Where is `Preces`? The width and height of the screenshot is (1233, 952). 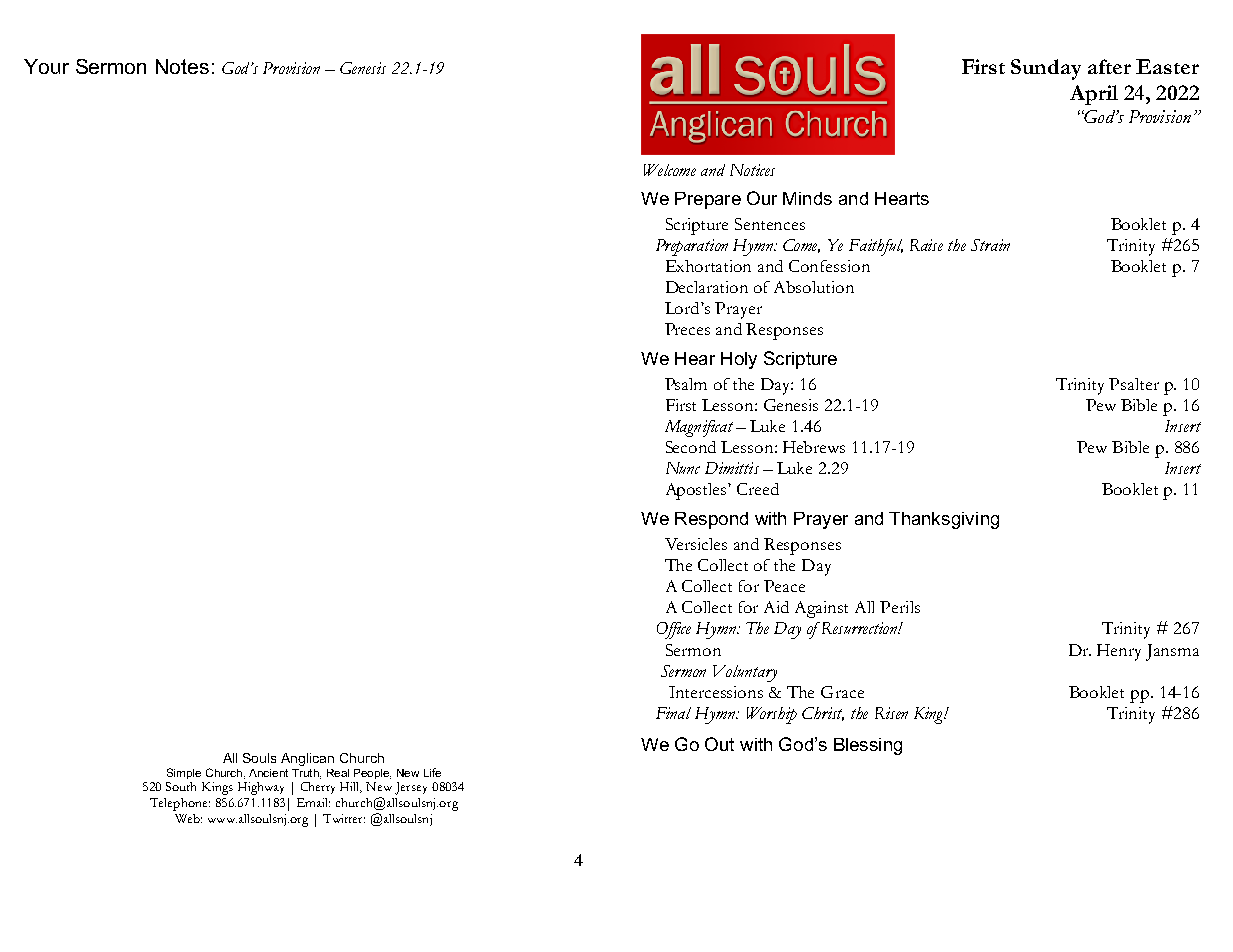 Preces is located at coordinates (687, 329).
